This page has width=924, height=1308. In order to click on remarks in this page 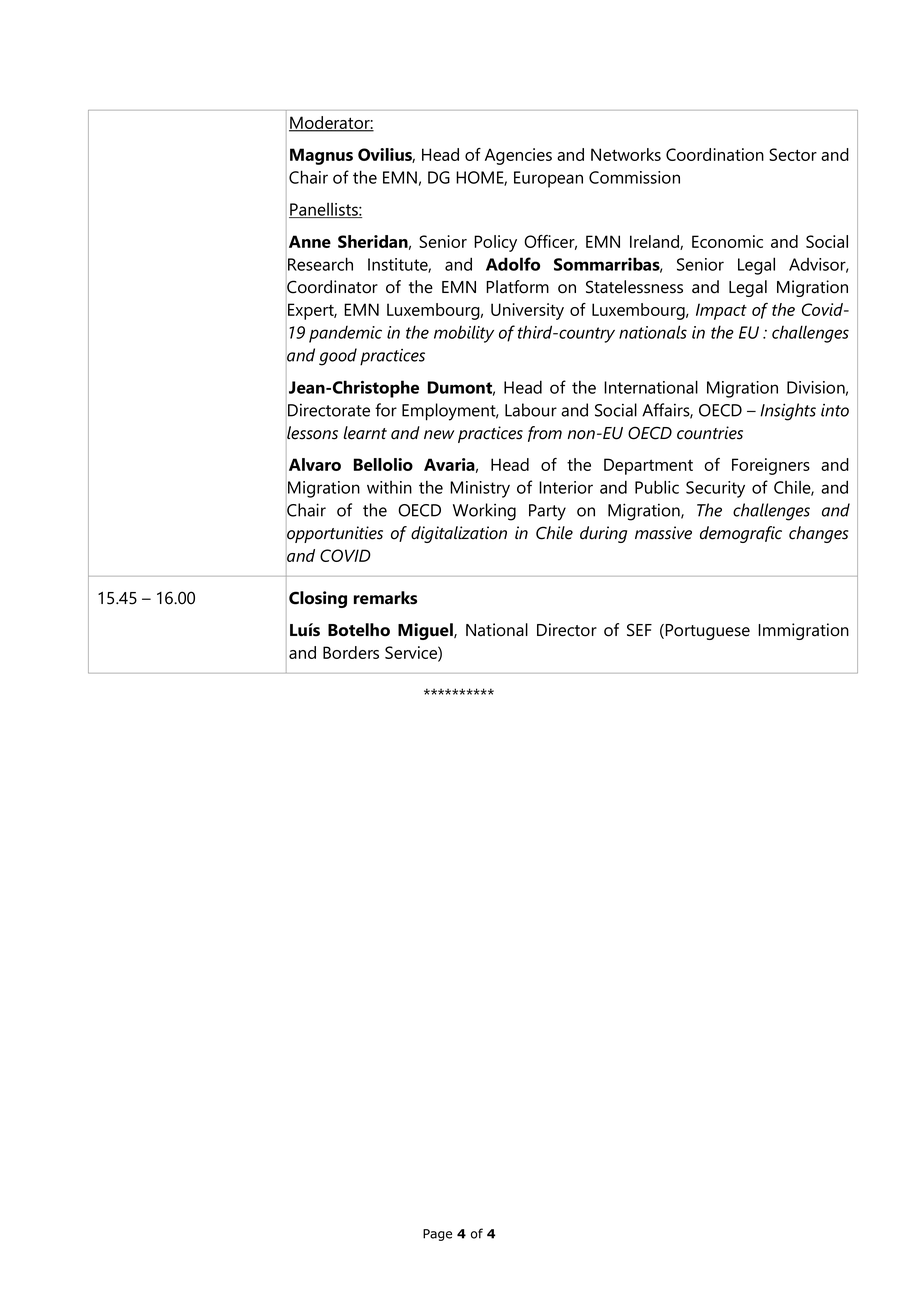, I will do `click(385, 598)`.
